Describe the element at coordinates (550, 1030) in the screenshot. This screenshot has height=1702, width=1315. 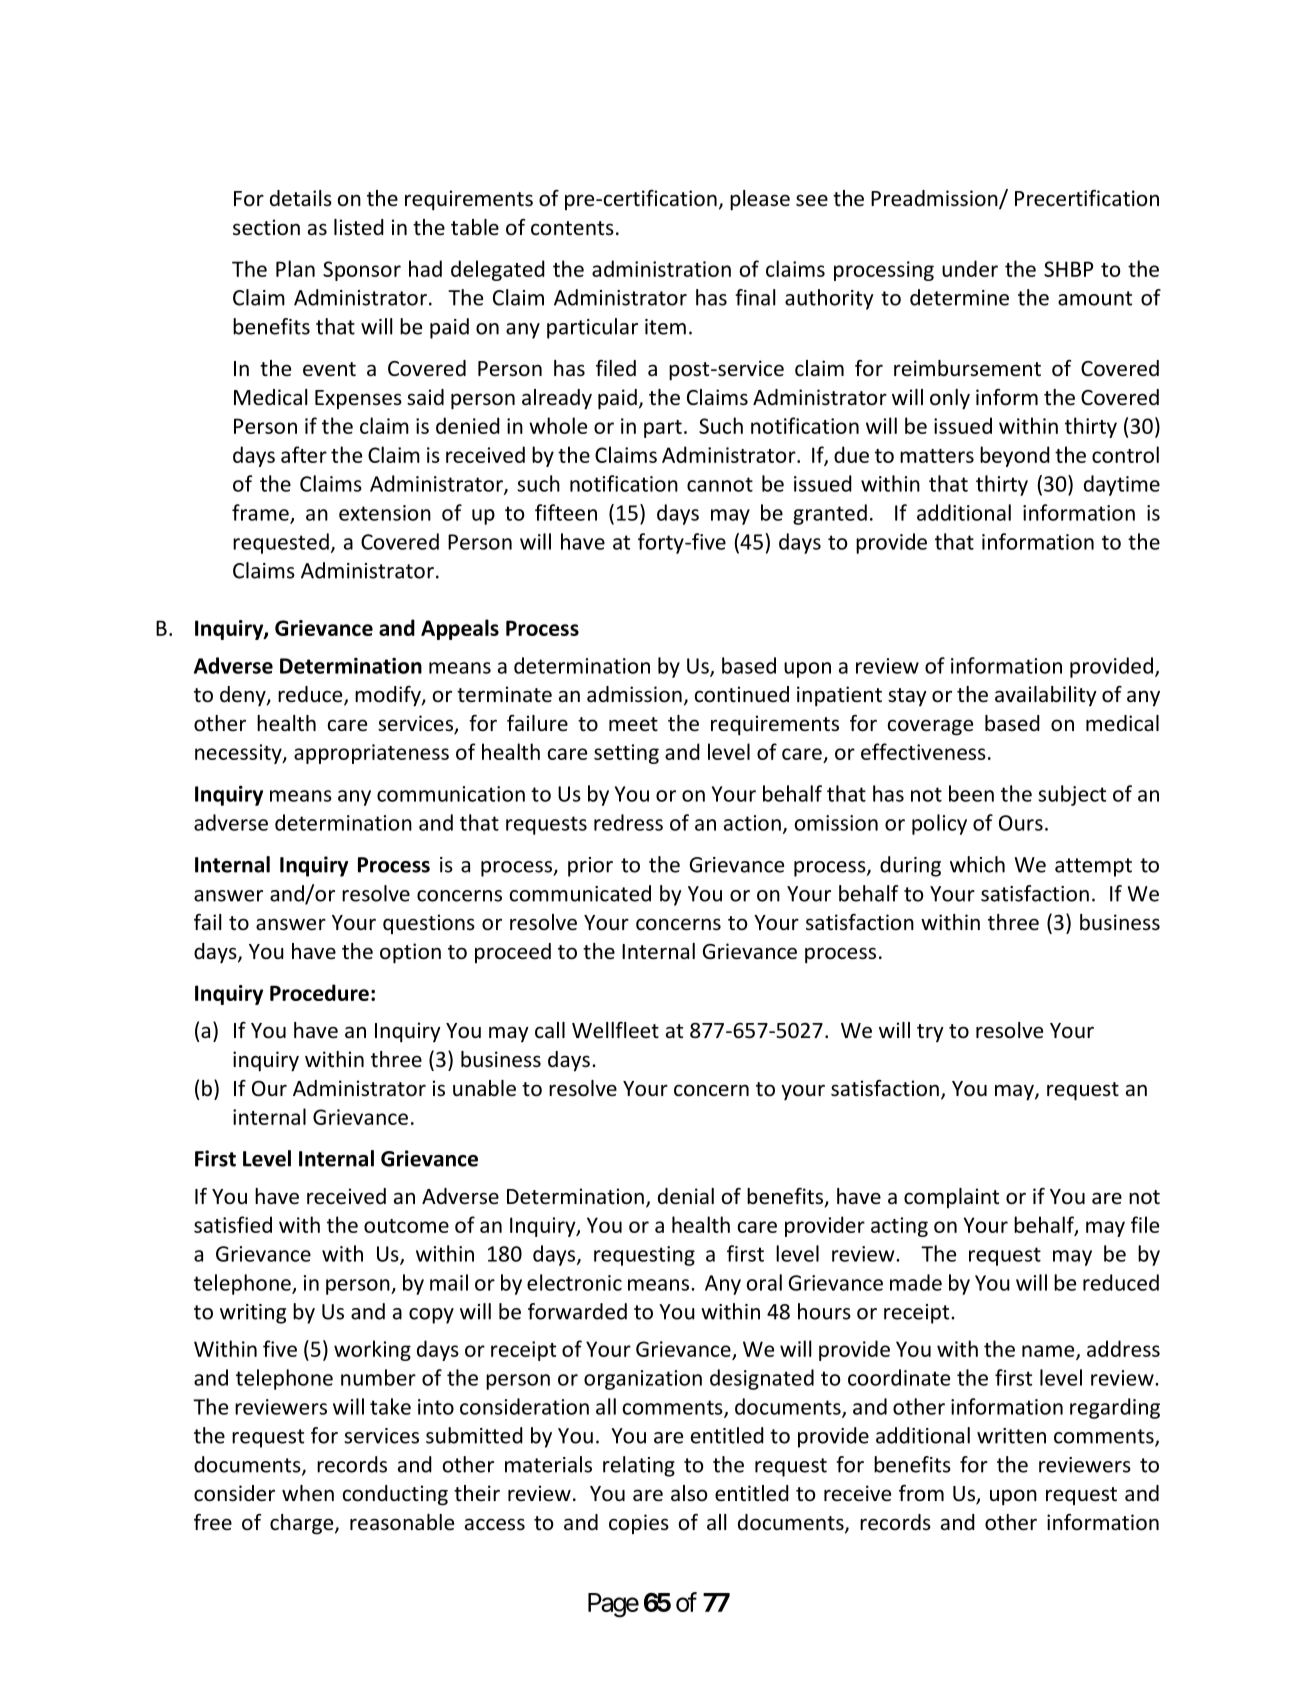
I see `call` at that location.
